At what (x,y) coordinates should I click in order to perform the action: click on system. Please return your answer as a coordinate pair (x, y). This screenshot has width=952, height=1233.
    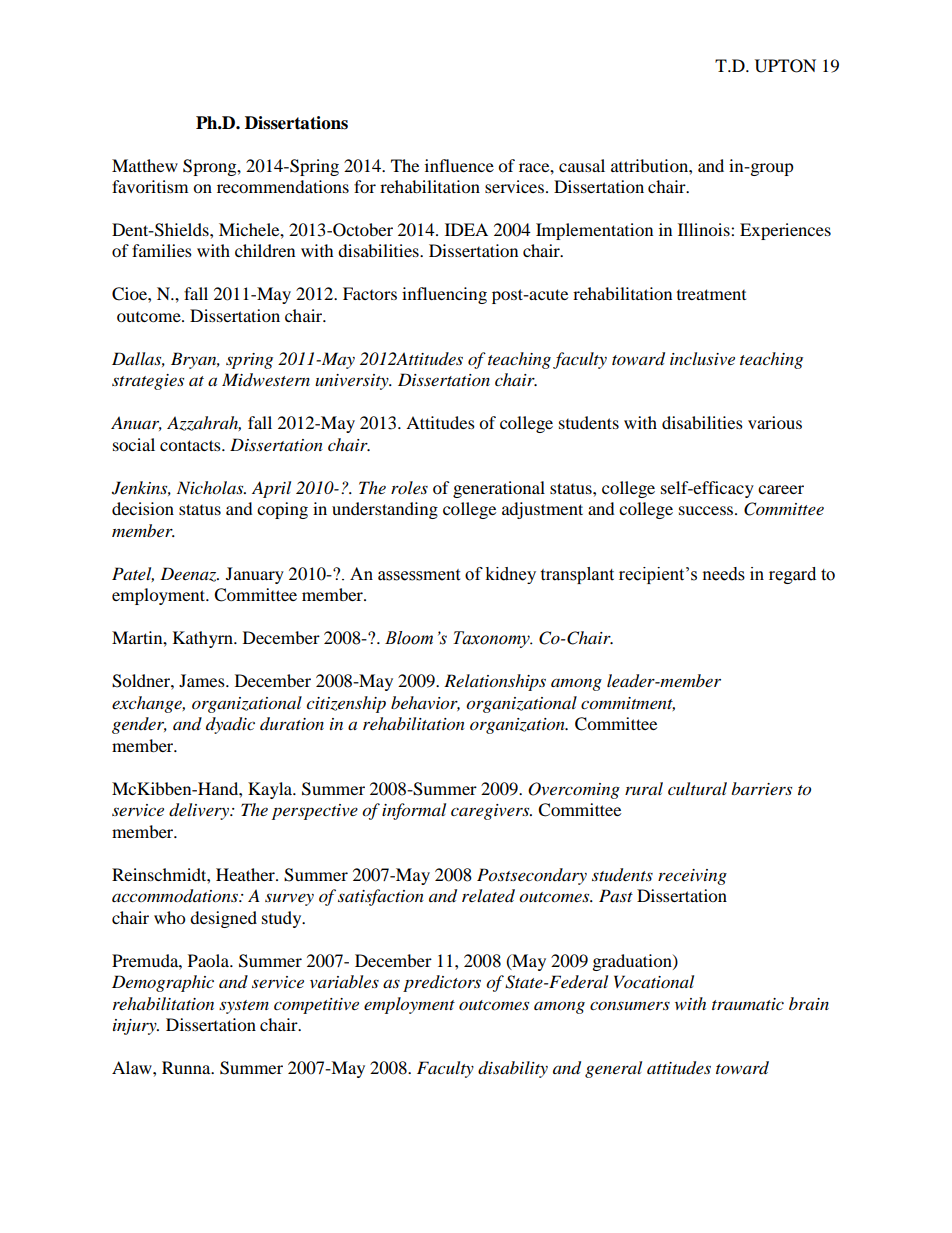
    Looking at the image, I should click on (244, 1007).
